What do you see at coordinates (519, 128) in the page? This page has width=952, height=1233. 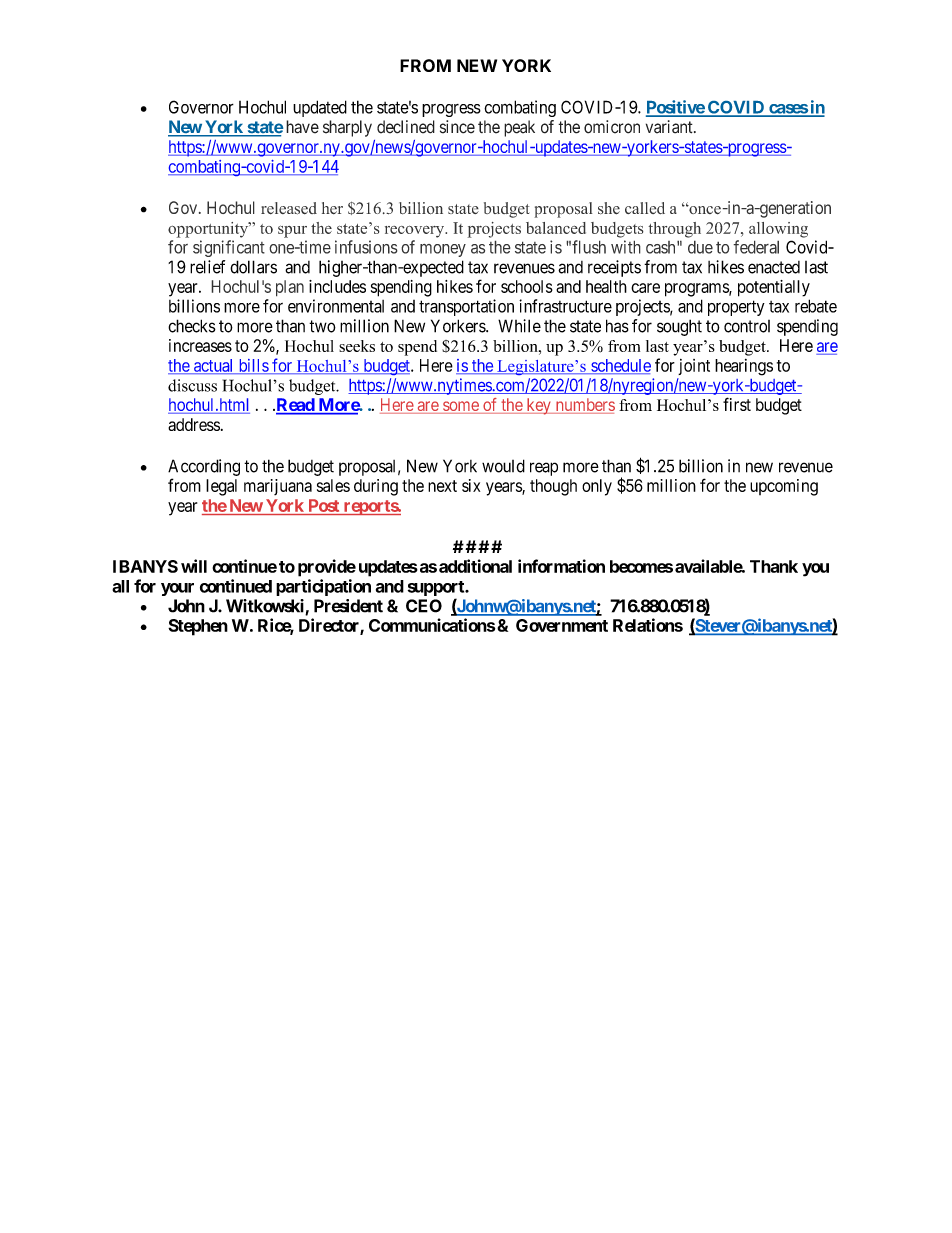 I see `peak` at bounding box center [519, 128].
